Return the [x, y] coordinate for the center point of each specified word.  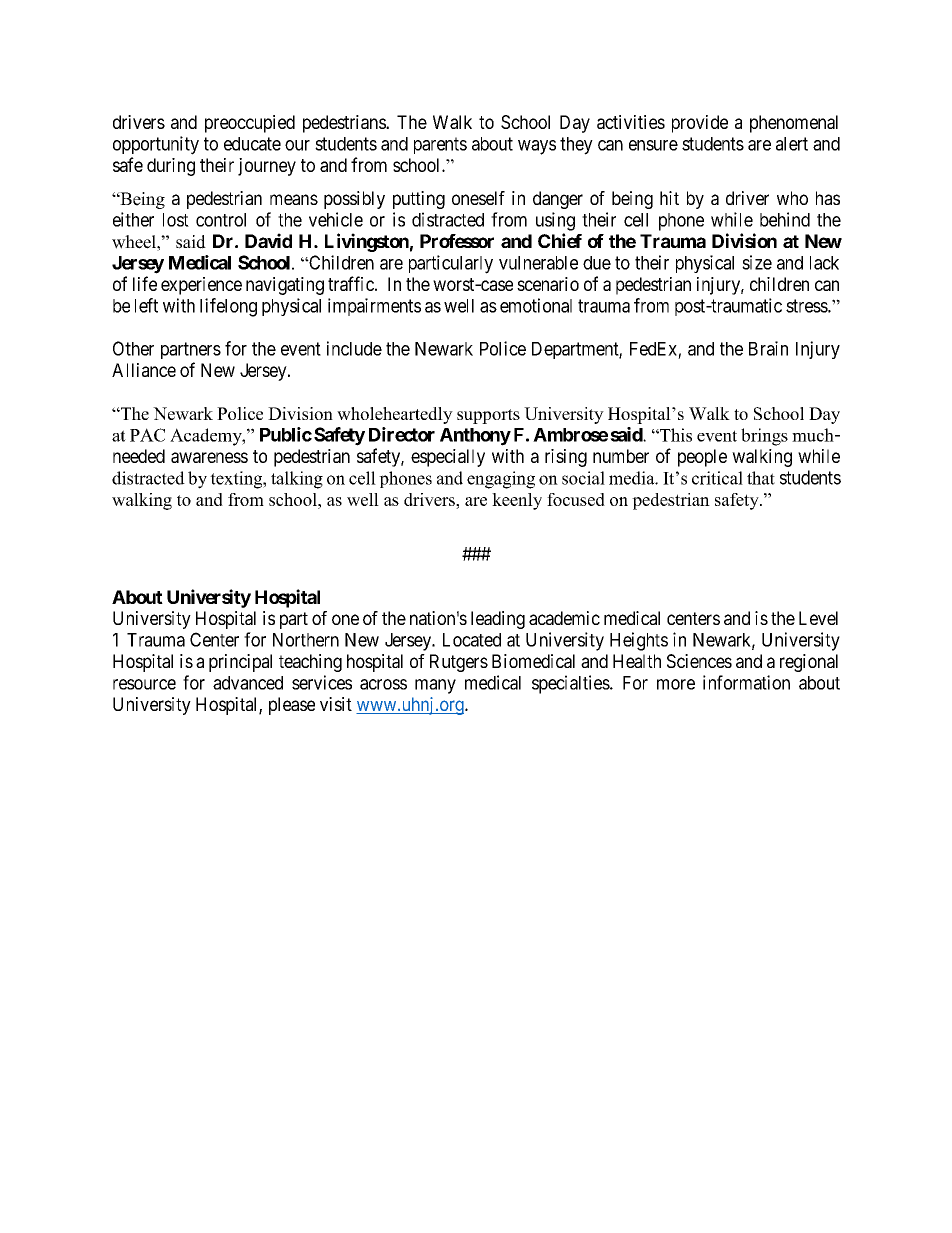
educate [252, 144]
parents [440, 145]
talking [297, 480]
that [761, 478]
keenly [517, 501]
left [146, 305]
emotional [536, 305]
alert [792, 144]
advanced [248, 683]
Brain [768, 348]
